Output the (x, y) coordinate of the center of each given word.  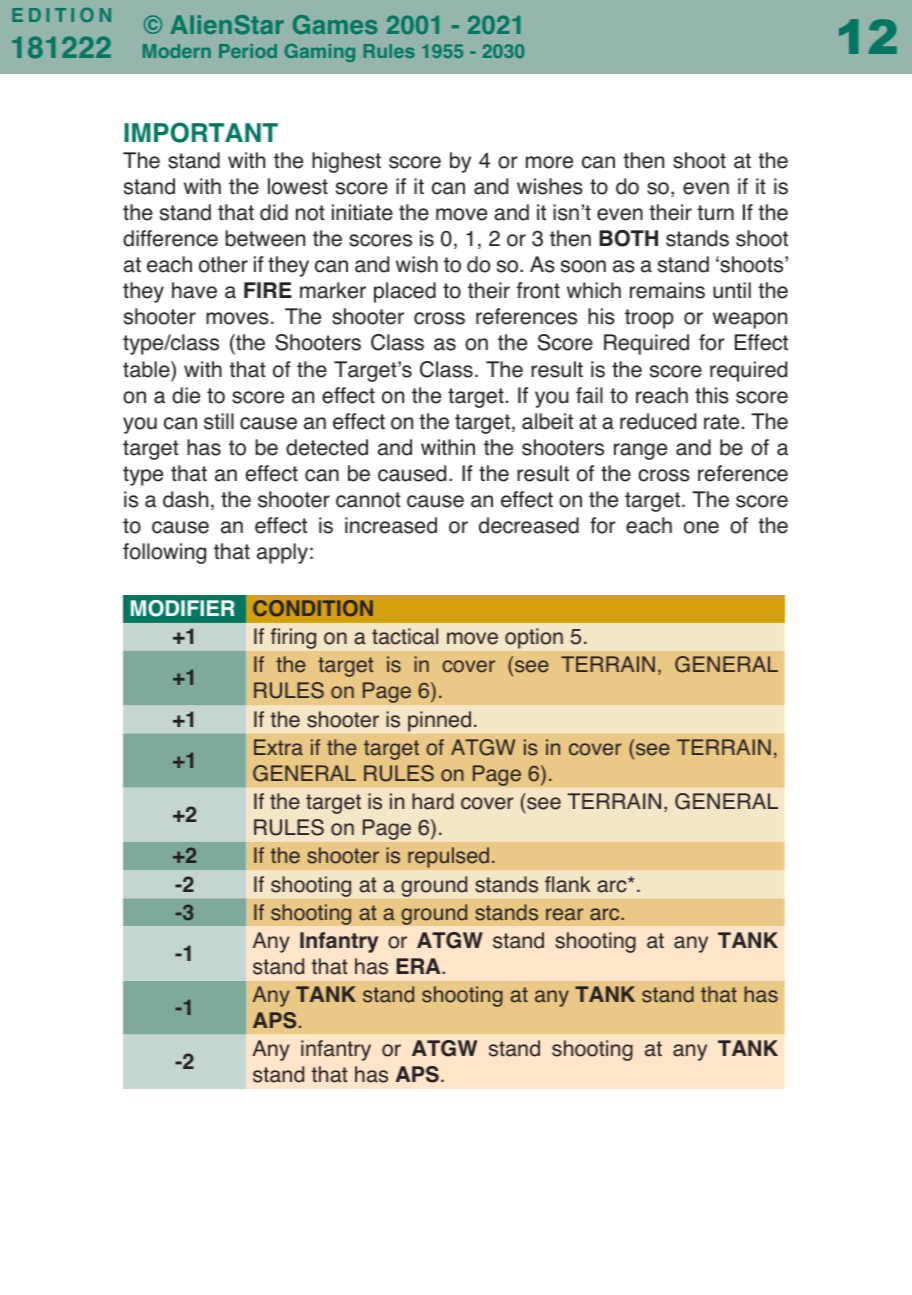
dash (185, 499)
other (223, 264)
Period (248, 51)
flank (567, 884)
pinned (439, 721)
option (534, 638)
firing (293, 638)
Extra (278, 747)
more (549, 162)
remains (667, 290)
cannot (368, 500)
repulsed (448, 857)
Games (335, 24)
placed (405, 292)
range (640, 451)
